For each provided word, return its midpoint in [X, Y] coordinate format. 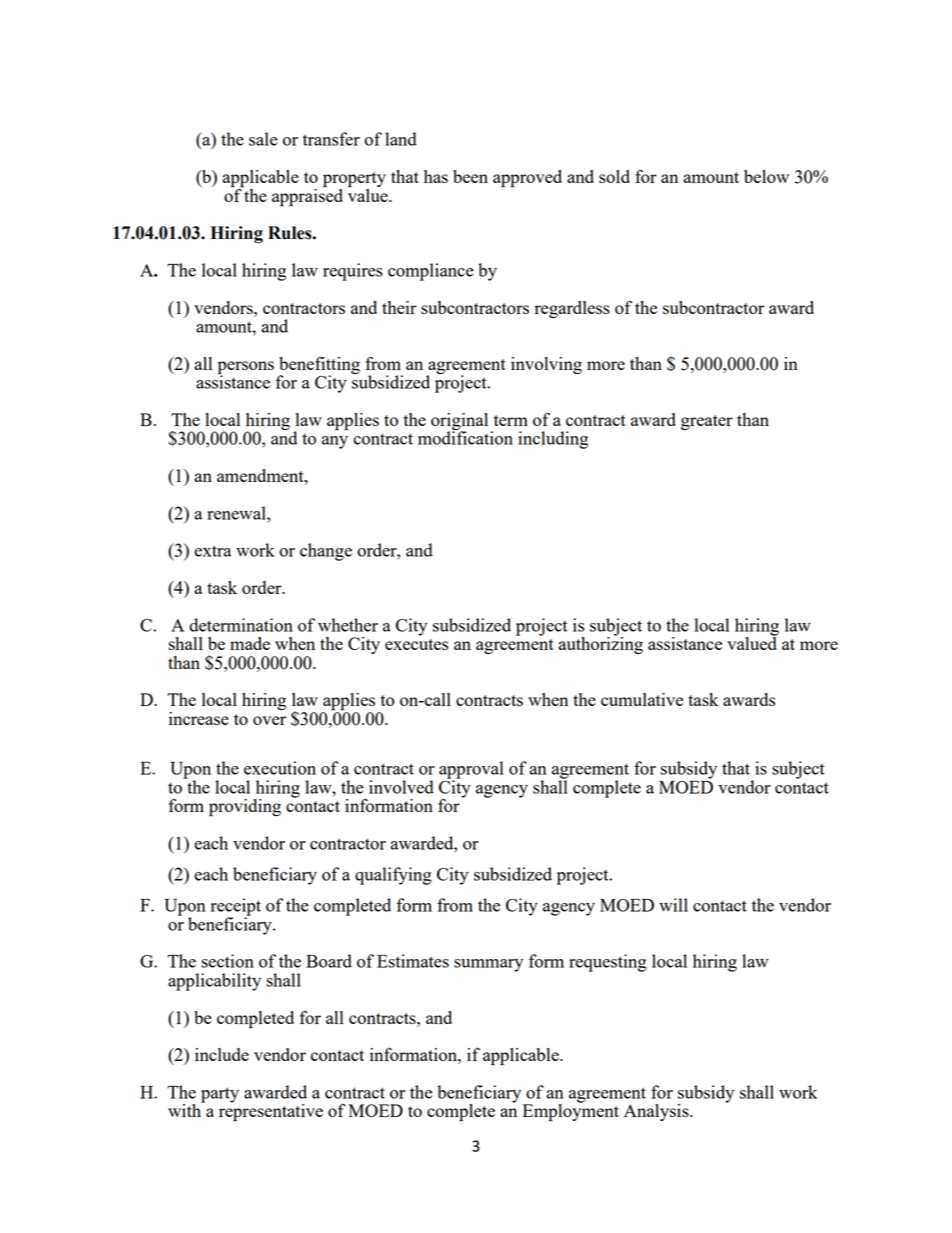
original [459, 422]
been [470, 176]
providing [245, 808]
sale [263, 139]
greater [707, 422]
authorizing [601, 644]
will [673, 905]
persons [246, 368]
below [766, 176]
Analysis [657, 1112]
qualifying [393, 876]
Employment [571, 1112]
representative [271, 1112]
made [250, 643]
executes [416, 644]
